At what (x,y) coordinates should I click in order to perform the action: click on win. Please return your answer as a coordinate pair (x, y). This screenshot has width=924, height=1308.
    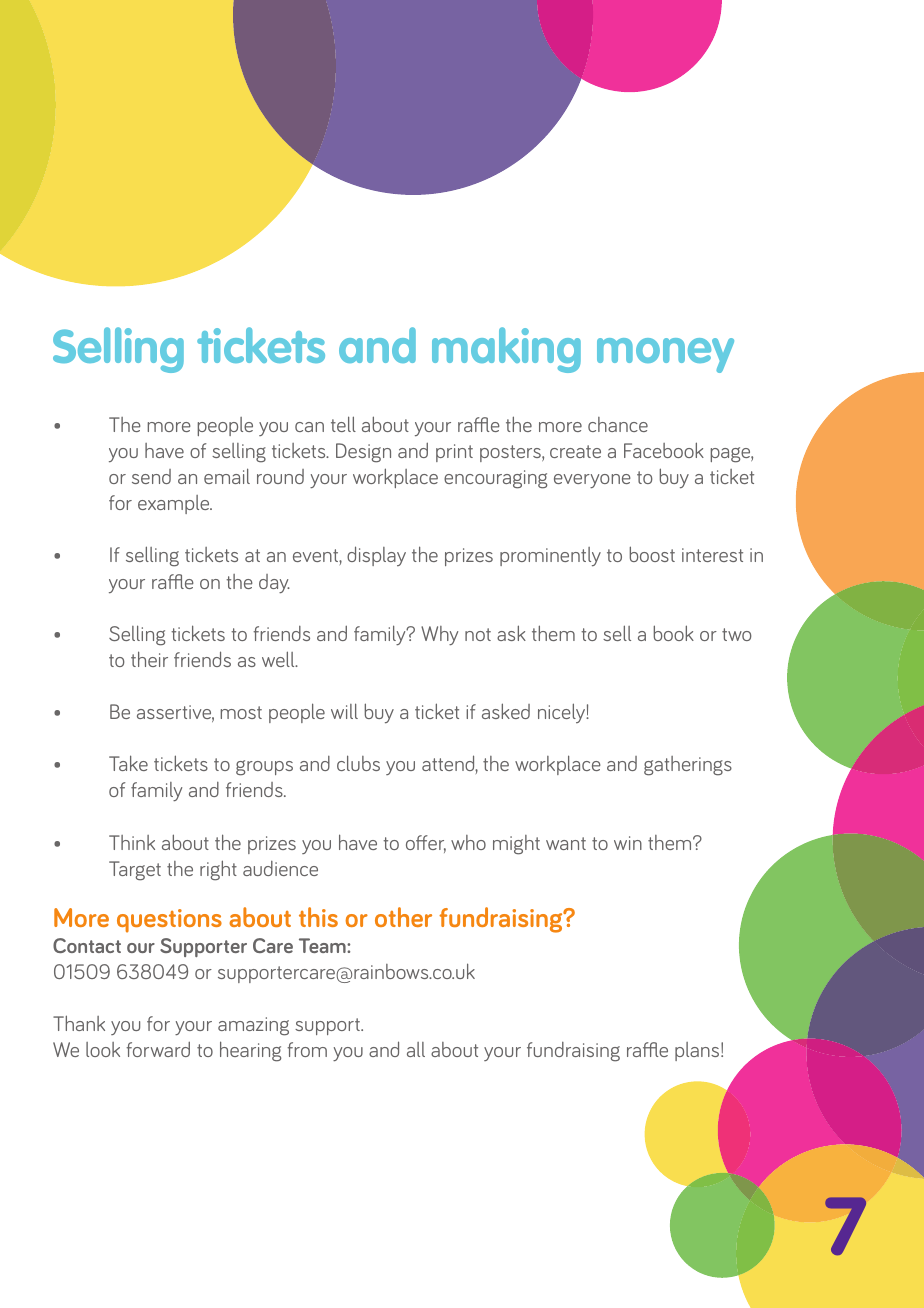
    Looking at the image, I should click on (628, 843).
